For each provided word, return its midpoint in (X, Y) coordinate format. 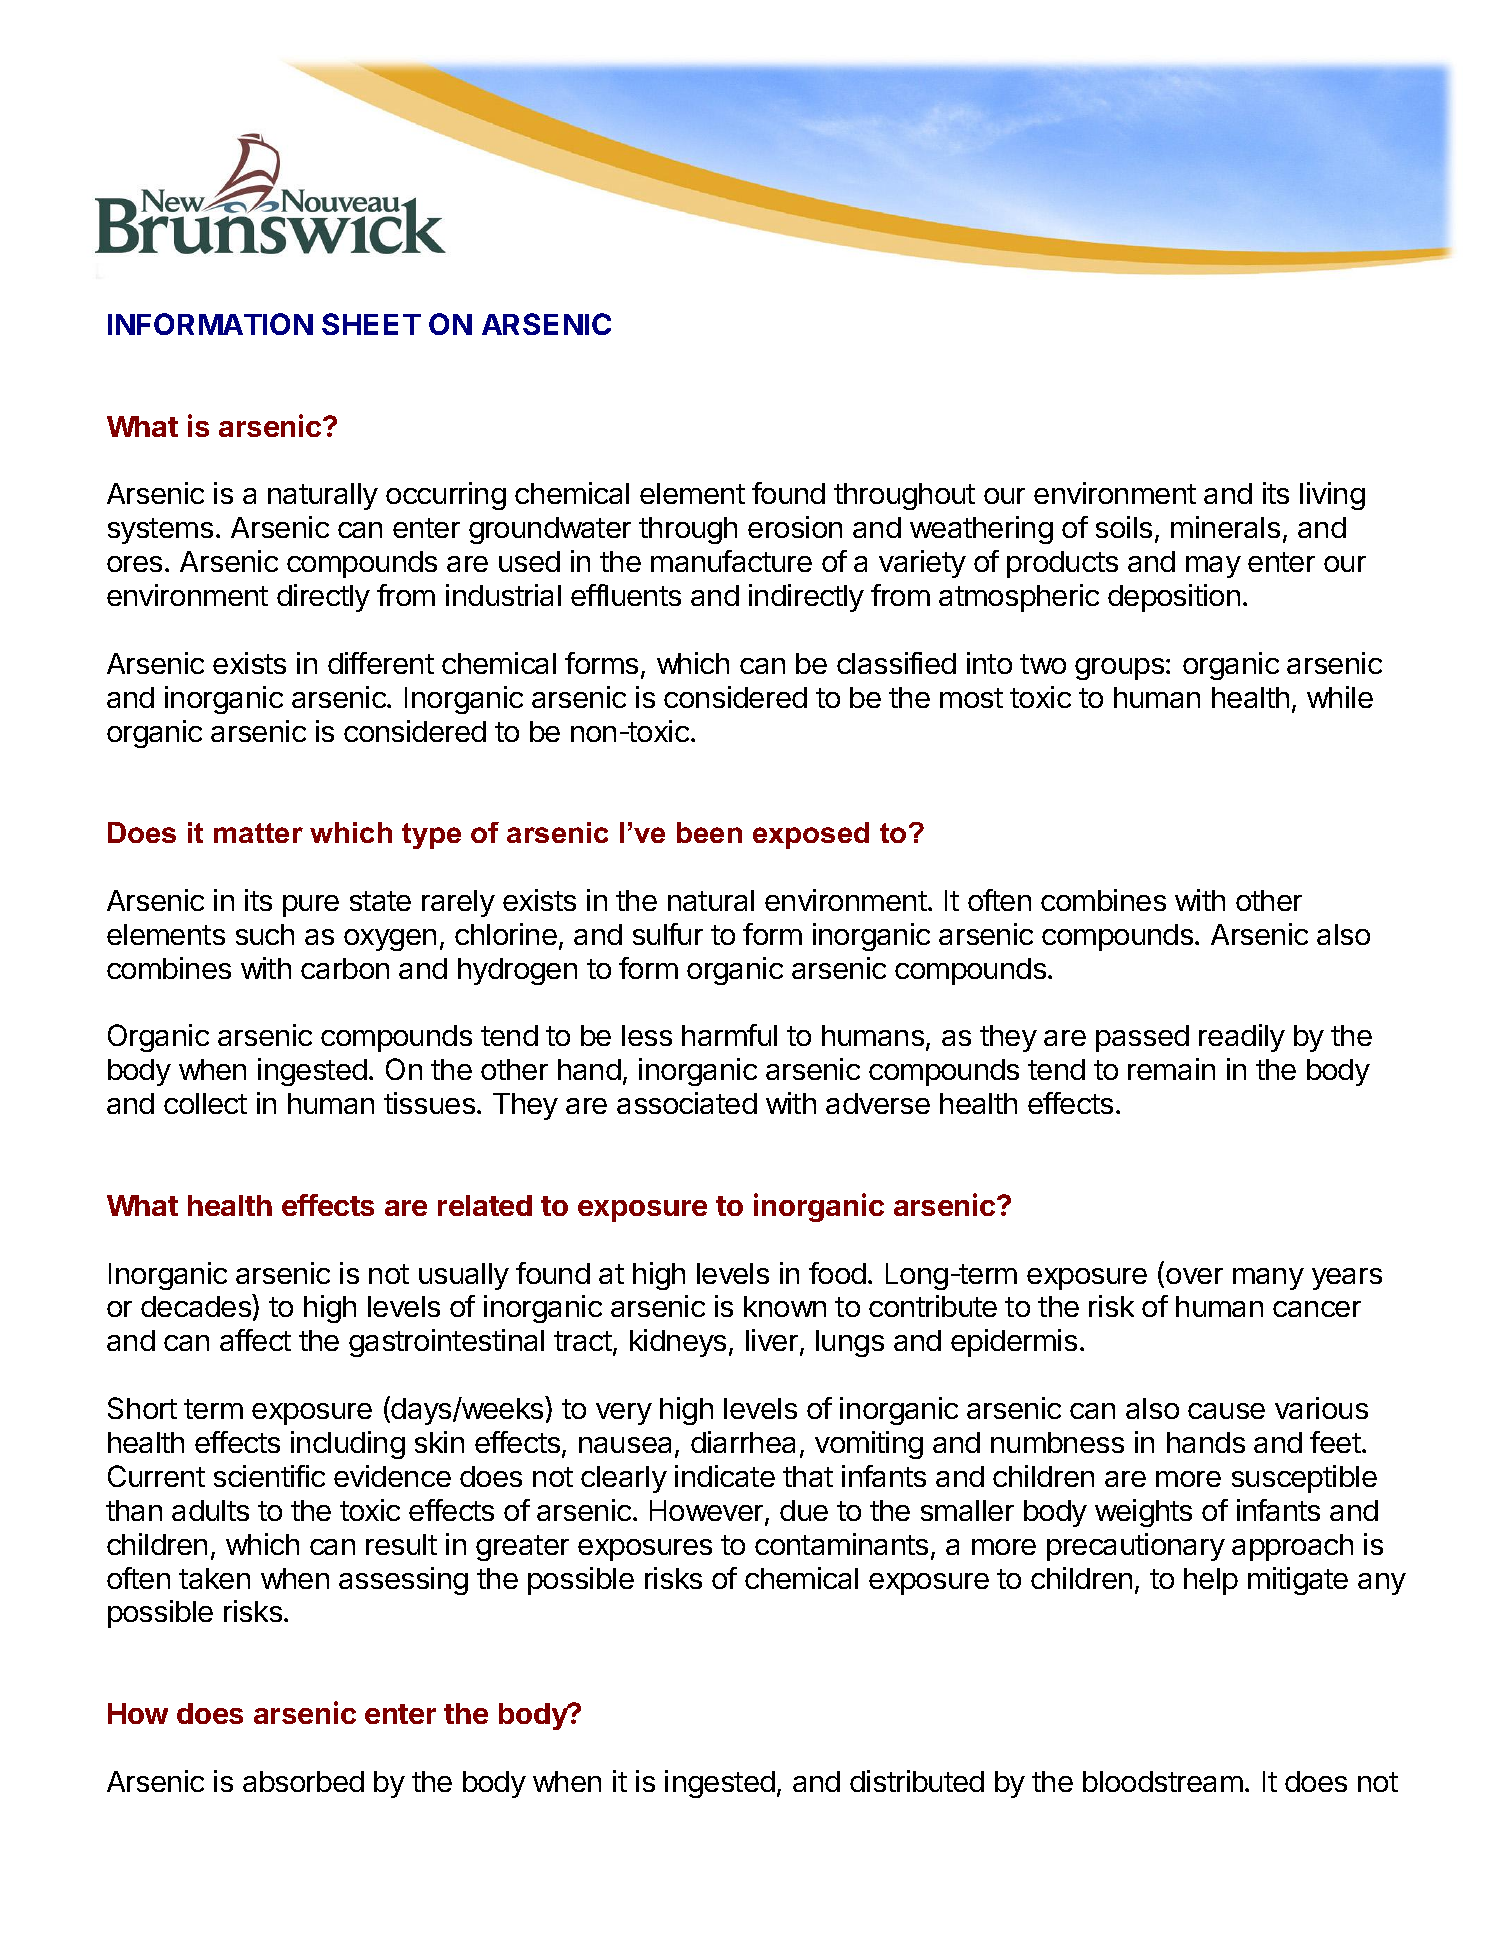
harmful (729, 1035)
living (1332, 496)
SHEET (371, 324)
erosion (795, 527)
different (381, 663)
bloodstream (1163, 1781)
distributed (917, 1781)
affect (255, 1340)
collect (205, 1103)
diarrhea (743, 1442)
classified (896, 663)
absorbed (303, 1781)
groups (1119, 669)
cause (1226, 1411)
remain (1171, 1069)
